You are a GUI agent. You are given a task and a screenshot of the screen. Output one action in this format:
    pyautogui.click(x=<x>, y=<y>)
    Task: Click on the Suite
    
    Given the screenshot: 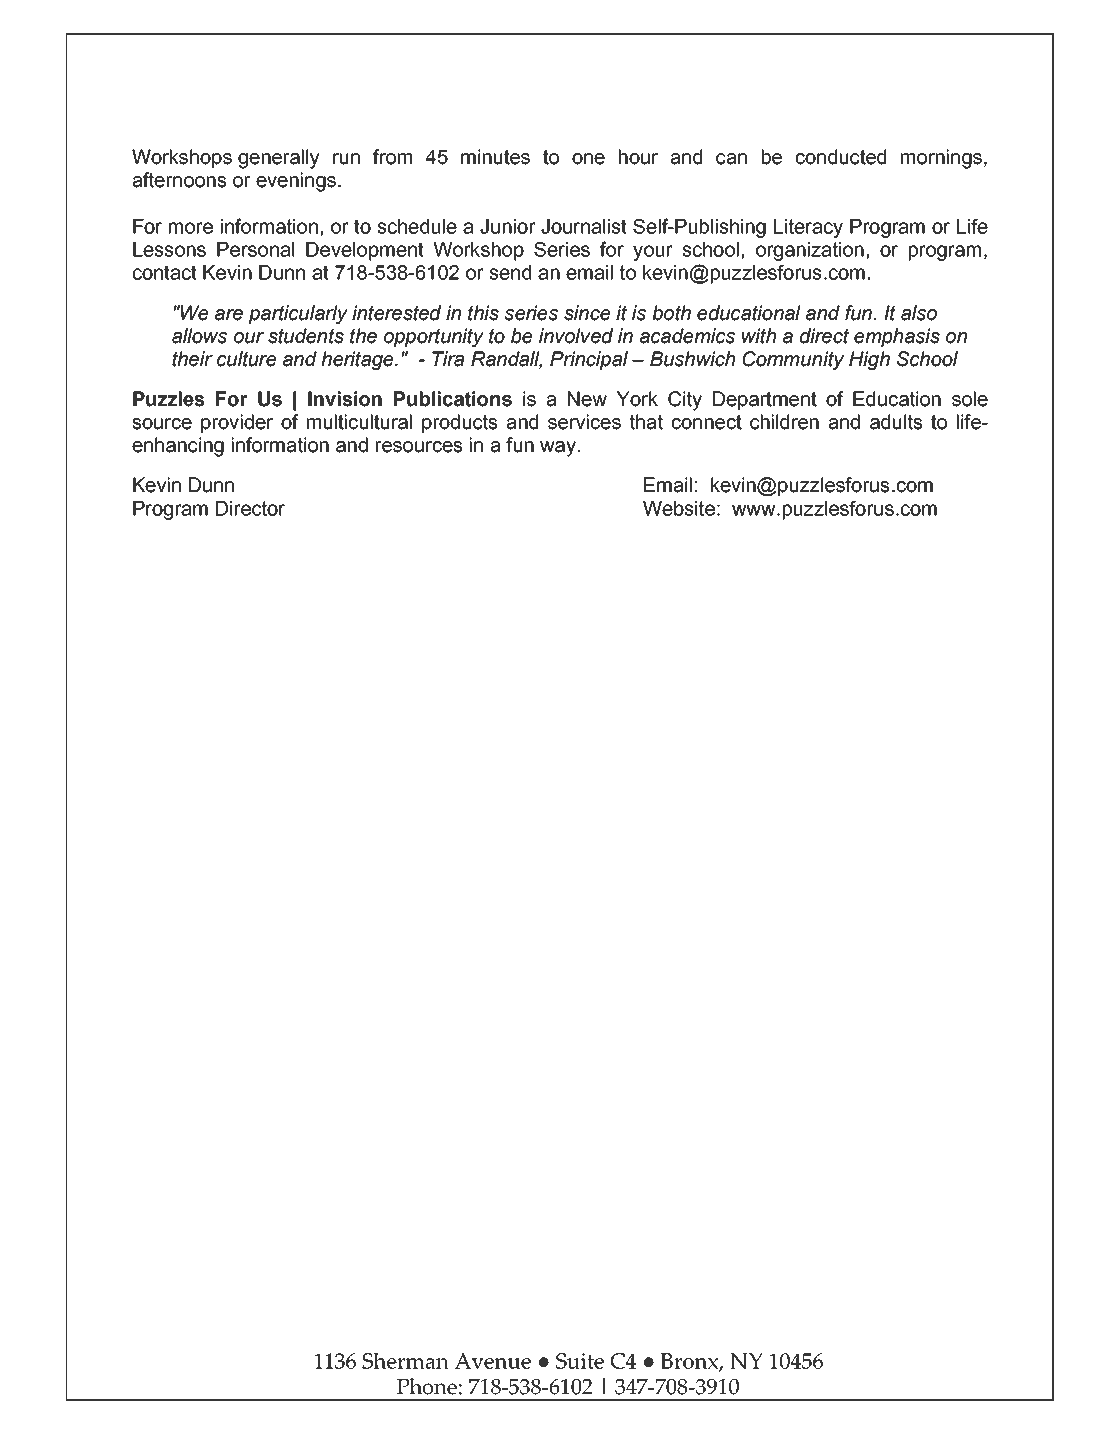 What is the action you would take?
    pyautogui.click(x=580, y=1361)
